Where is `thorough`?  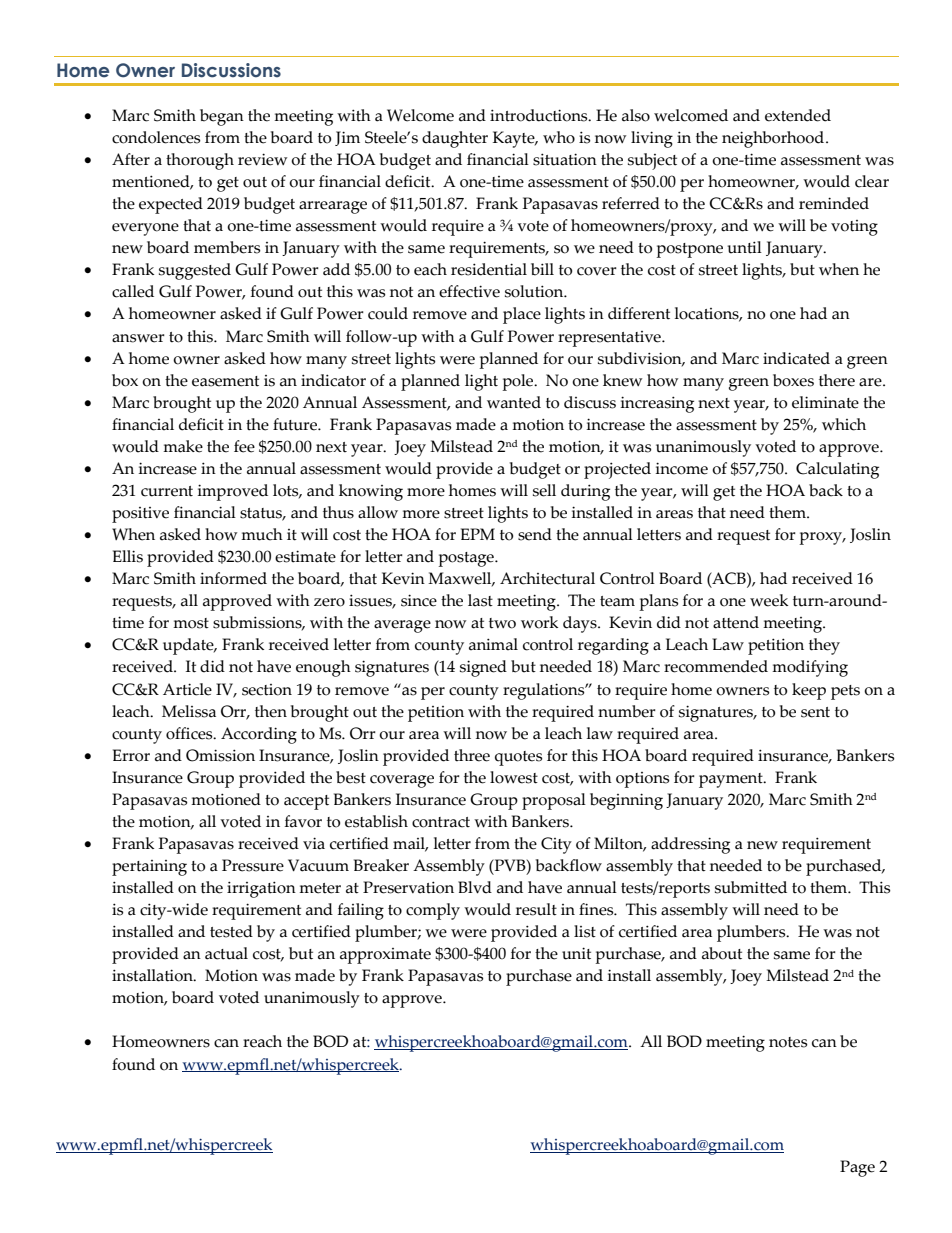 thorough is located at coordinates (200, 161).
